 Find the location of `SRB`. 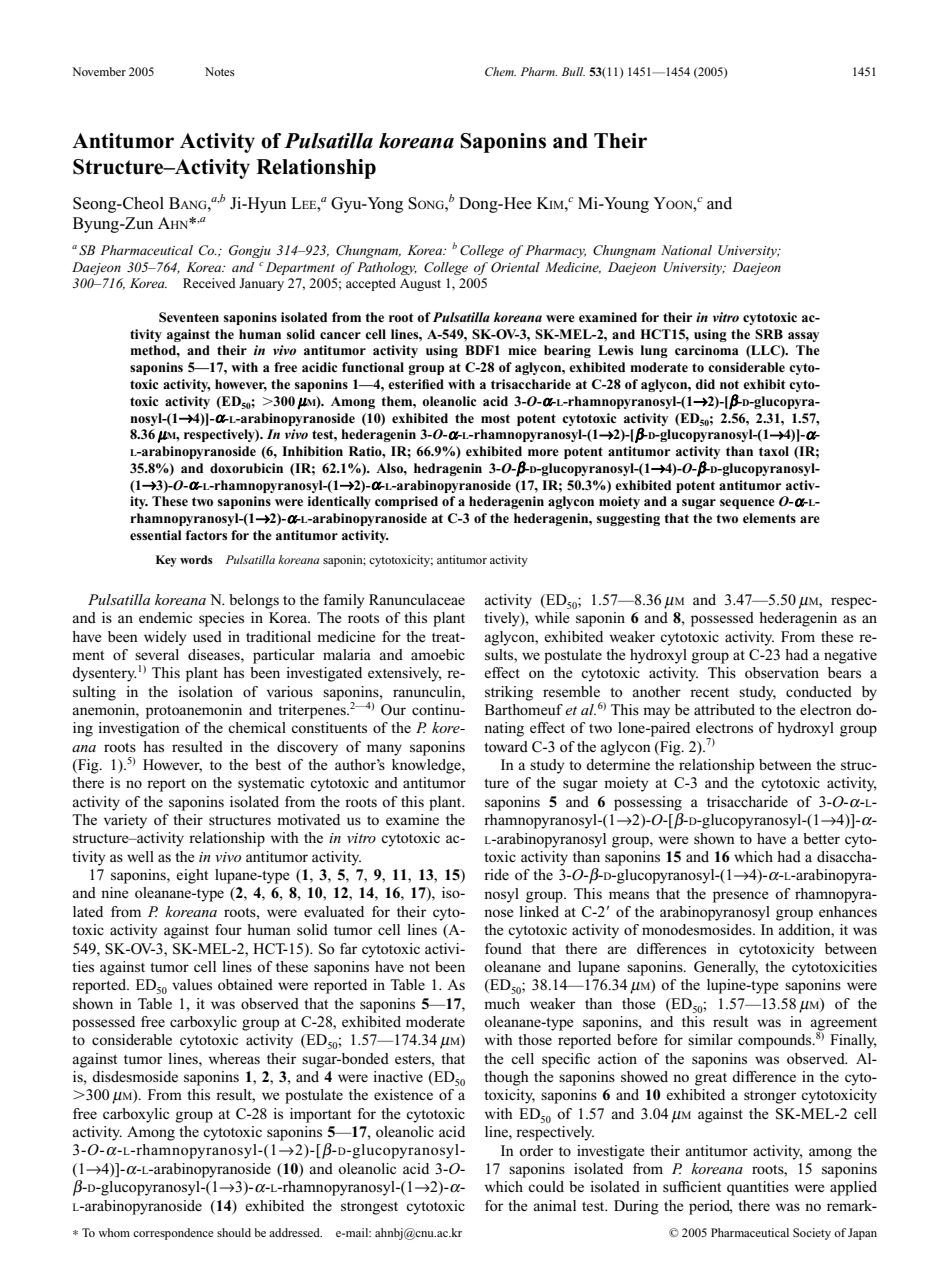

SRB is located at coordinates (769, 334).
